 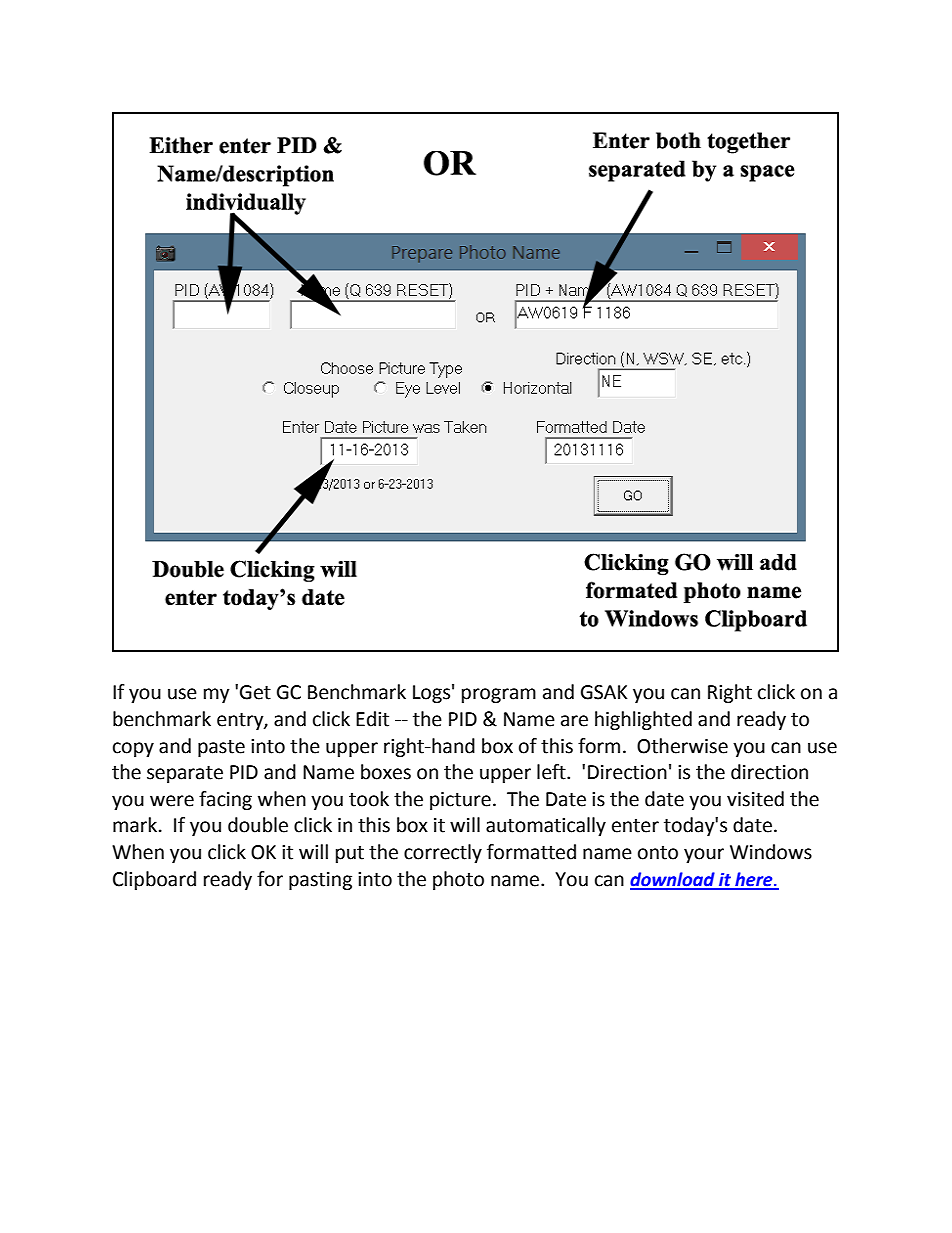 What do you see at coordinates (255, 692) in the screenshot?
I see `Get` at bounding box center [255, 692].
